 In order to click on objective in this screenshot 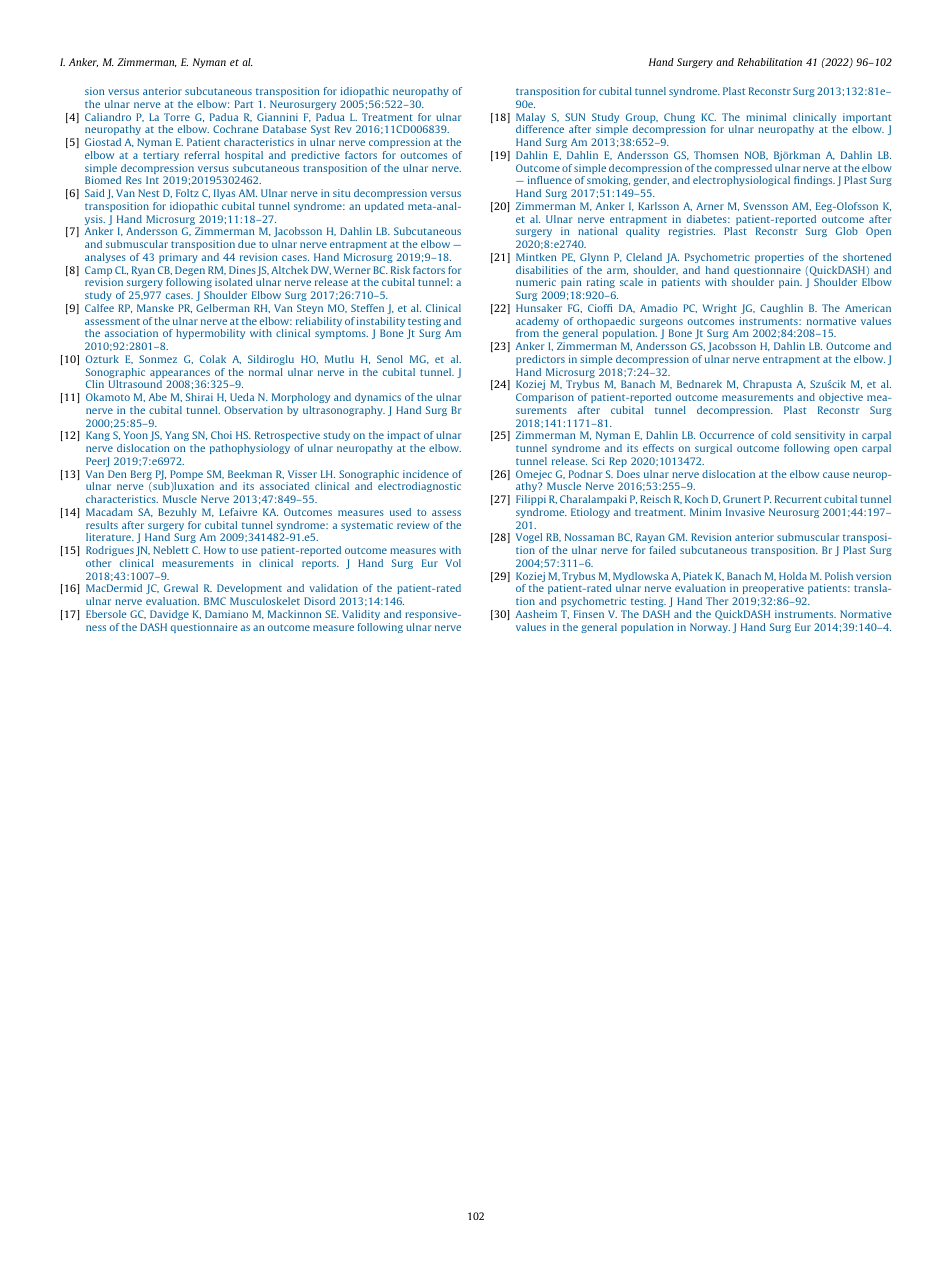, I will do `click(841, 398)`.
